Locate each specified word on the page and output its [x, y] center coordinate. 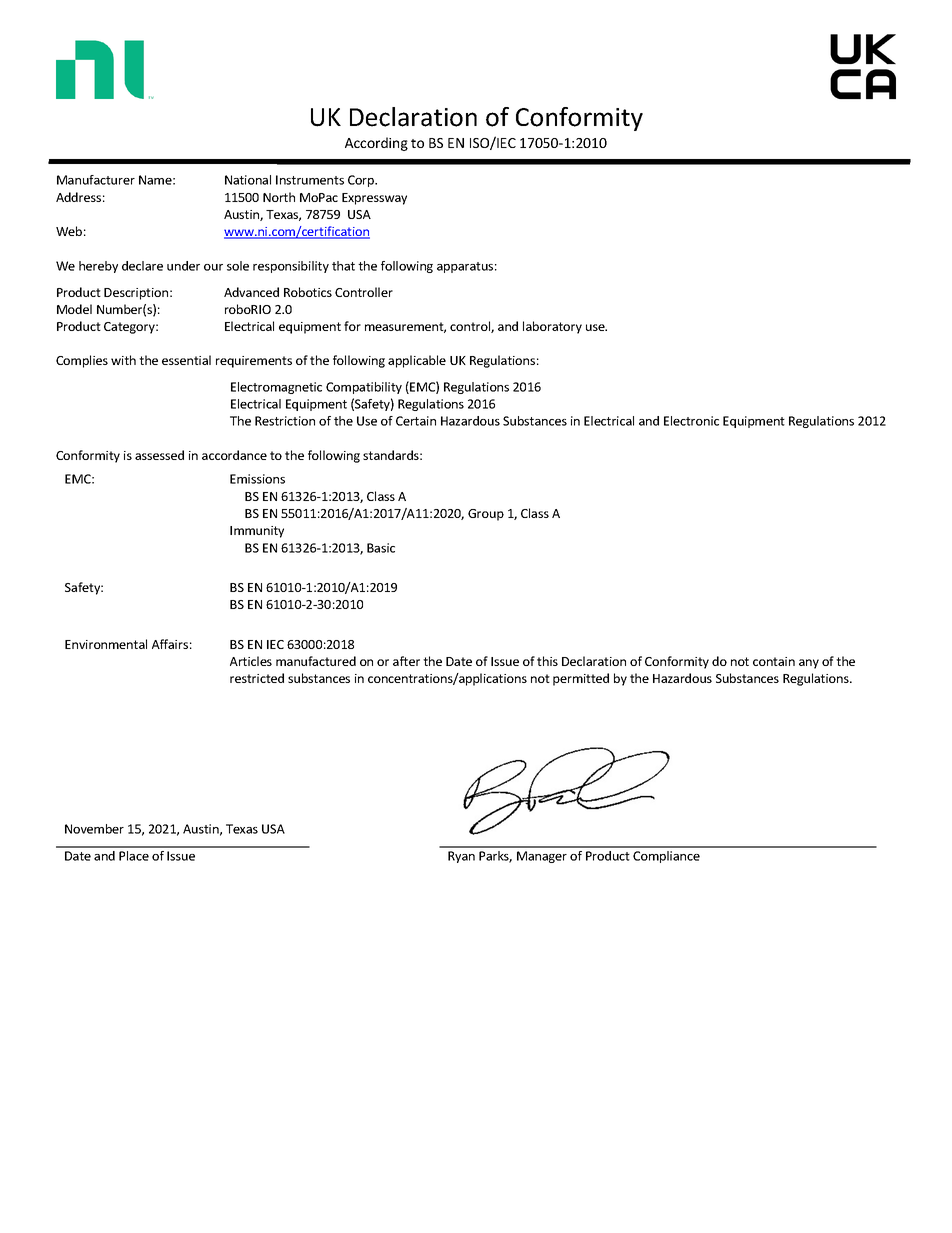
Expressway [374, 199]
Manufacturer [96, 180]
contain [774, 661]
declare [142, 266]
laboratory [552, 327]
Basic [381, 548]
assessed [159, 455]
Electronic [691, 421]
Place [134, 856]
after [406, 661]
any [809, 664]
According [376, 144]
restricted [257, 678]
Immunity [257, 532]
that [343, 266]
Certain [416, 421]
